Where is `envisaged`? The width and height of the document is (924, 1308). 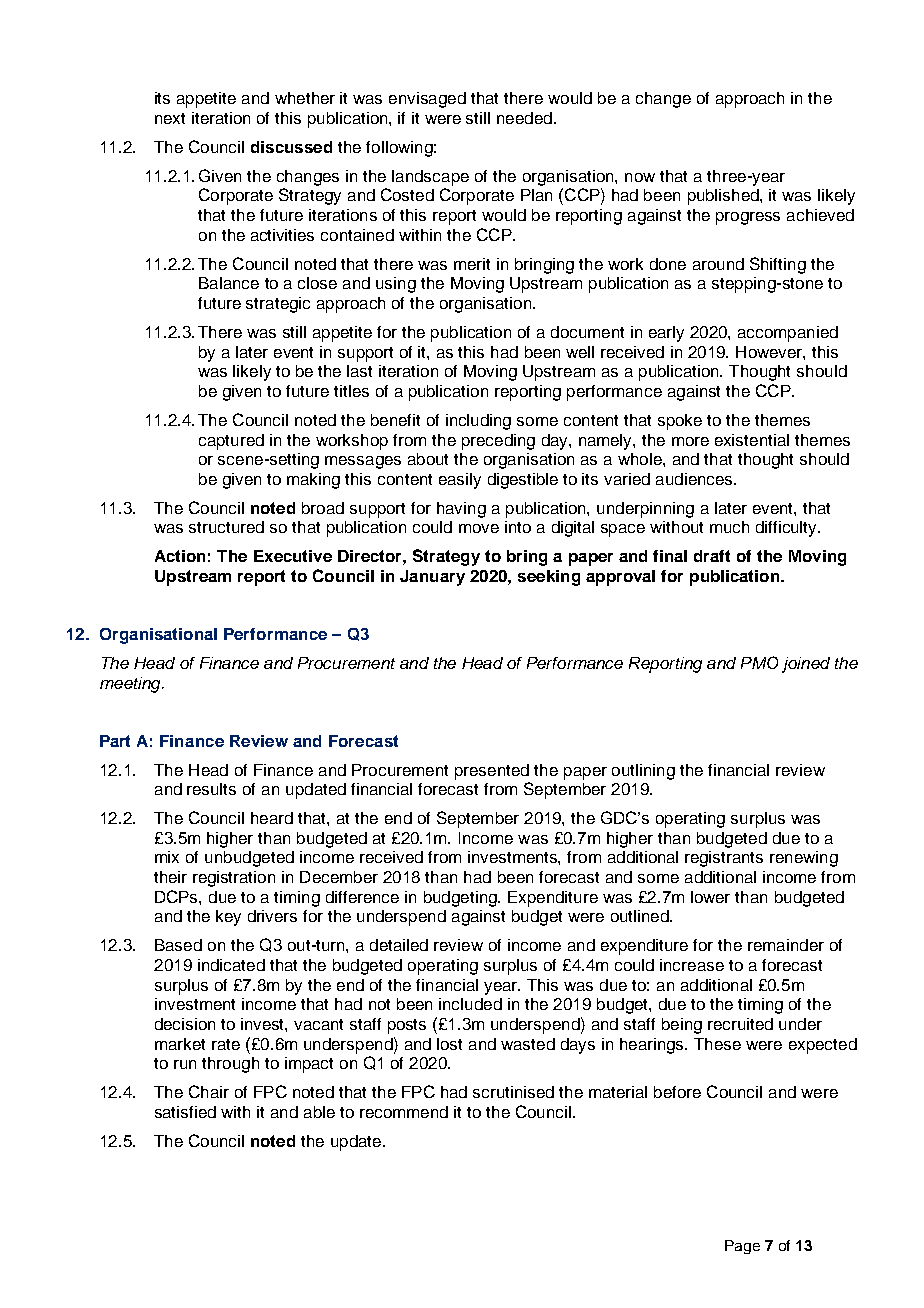 envisaged is located at coordinates (427, 100).
